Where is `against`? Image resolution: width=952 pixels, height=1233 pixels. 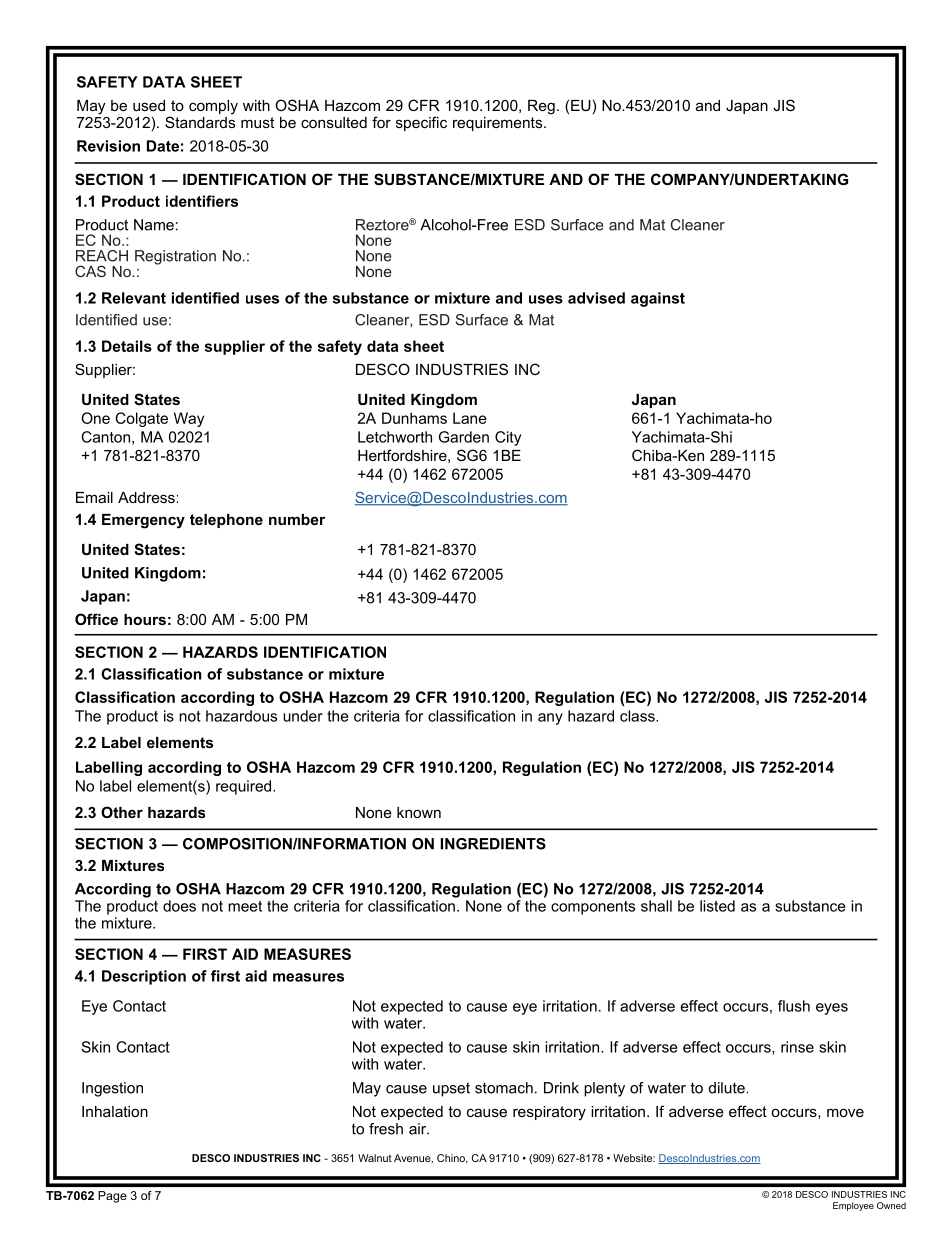
against is located at coordinates (658, 299).
